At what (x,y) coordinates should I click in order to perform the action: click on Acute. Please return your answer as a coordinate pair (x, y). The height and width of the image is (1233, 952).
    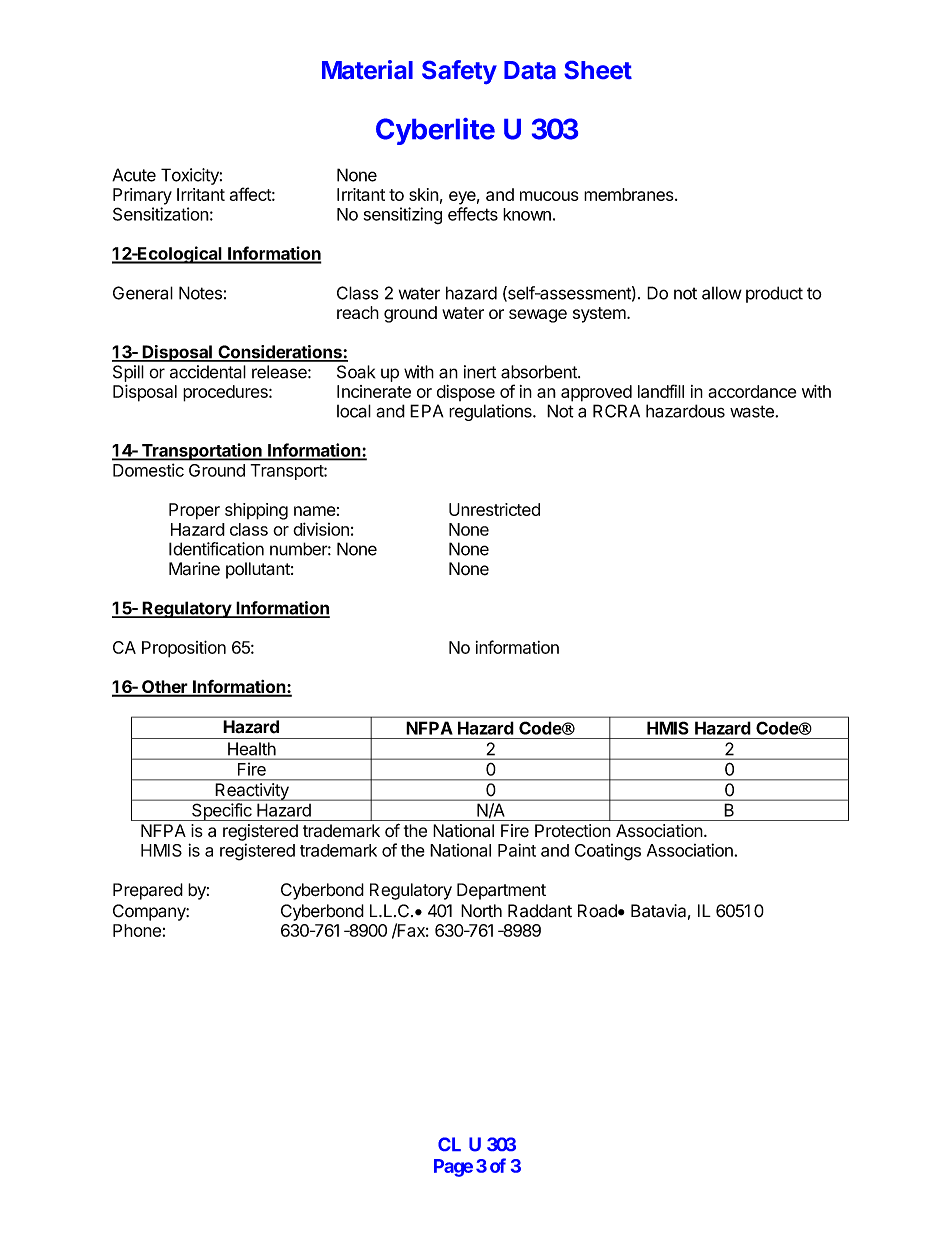
    Looking at the image, I should click on (134, 175).
